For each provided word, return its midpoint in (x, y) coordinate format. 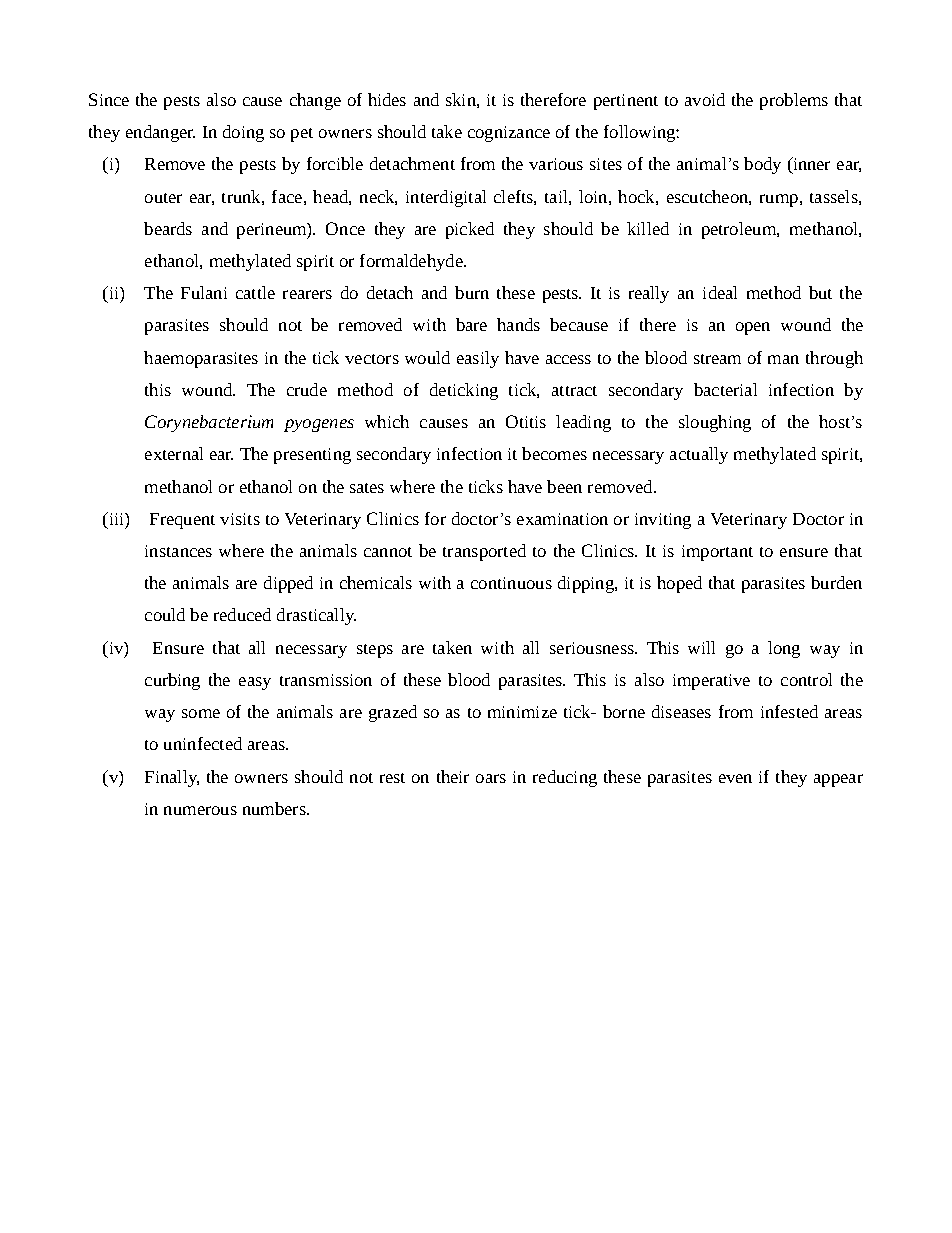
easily (478, 359)
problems (794, 101)
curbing (172, 681)
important (717, 553)
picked (470, 230)
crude (307, 389)
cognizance (509, 134)
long (784, 649)
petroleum (740, 230)
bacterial (725, 389)
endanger (160, 133)
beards (168, 228)
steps (375, 651)
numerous (200, 810)
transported (484, 552)
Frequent (182, 521)
